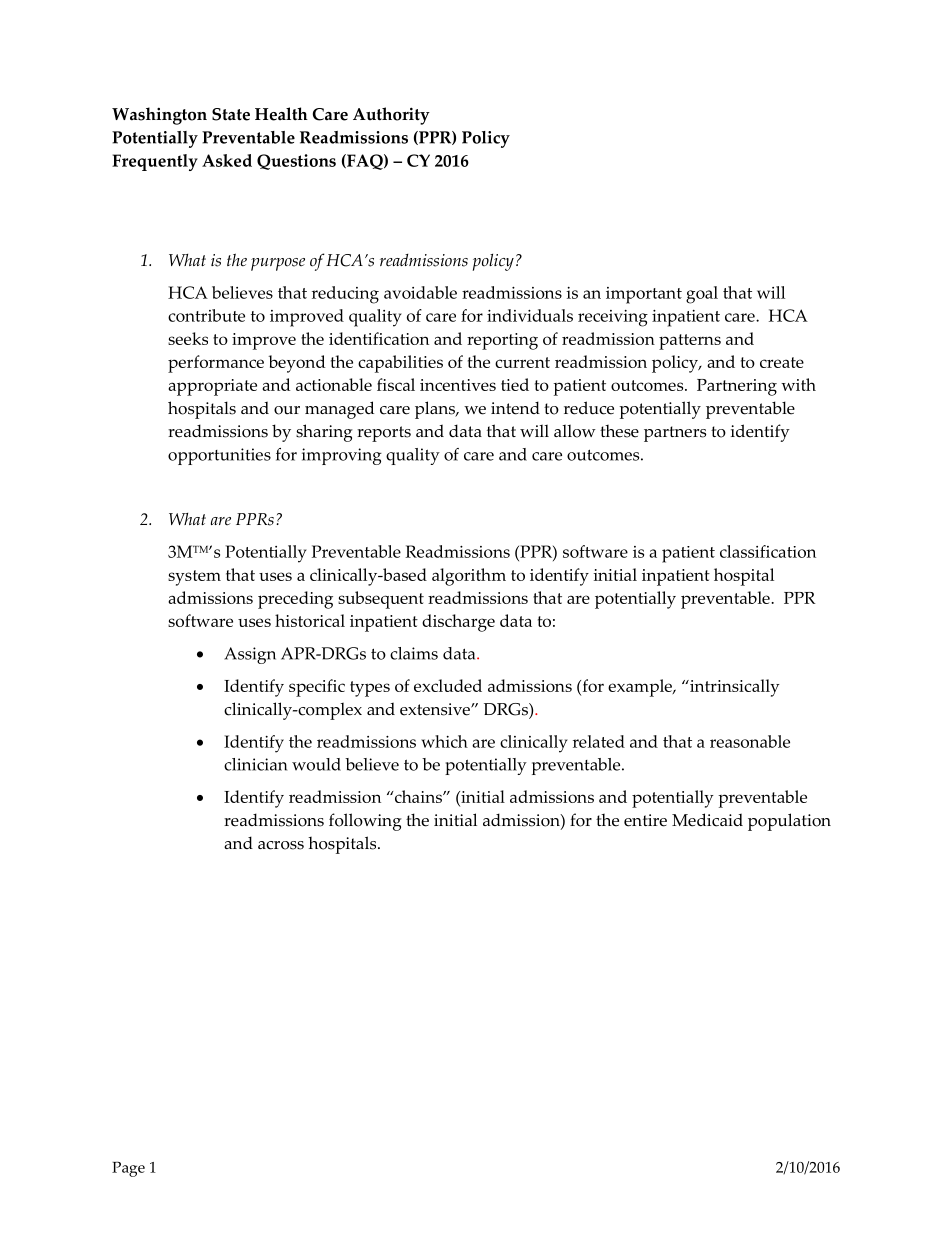 Image resolution: width=952 pixels, height=1233 pixels. Describe the element at coordinates (707, 820) in the screenshot. I see `Medicaid` at that location.
